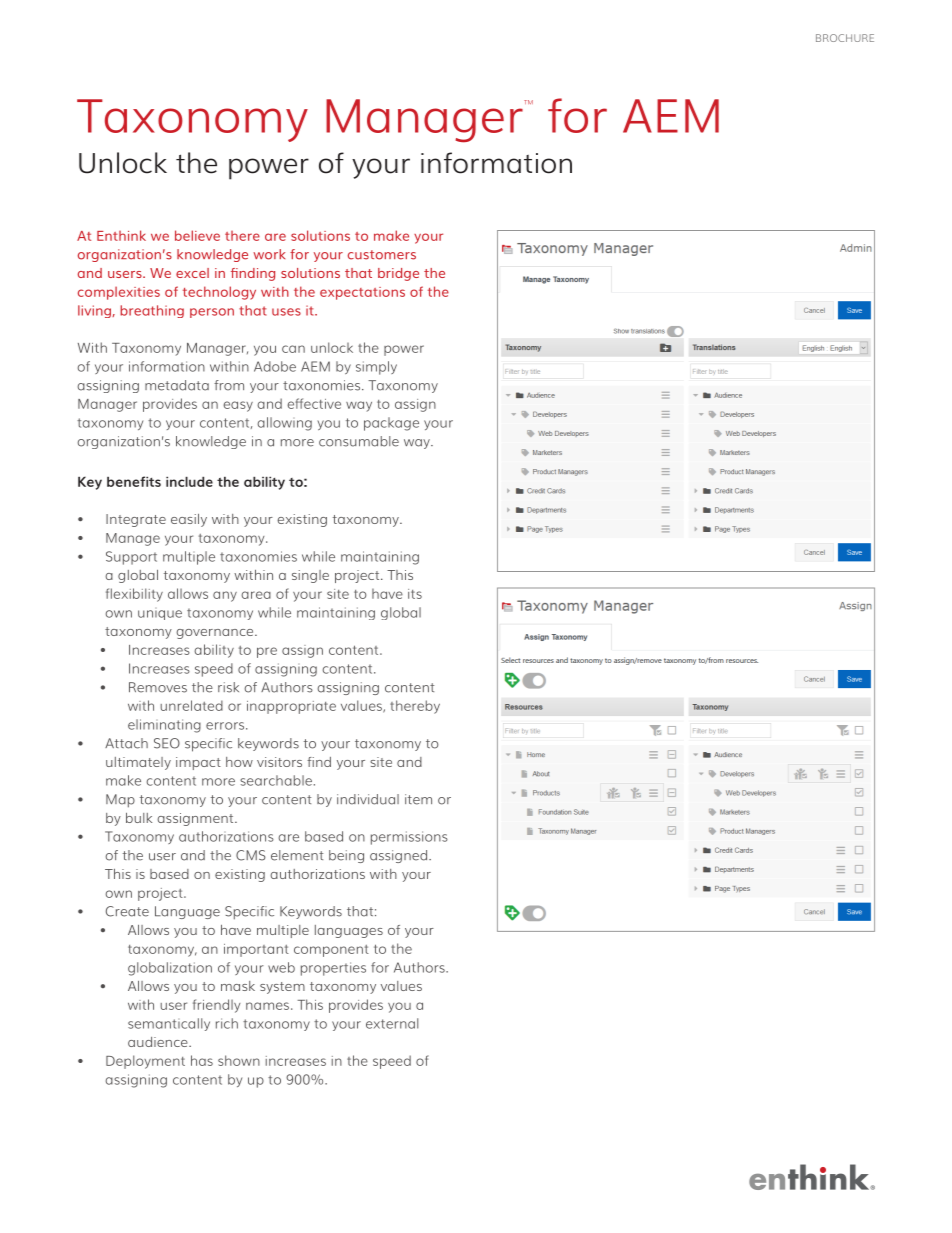  I want to click on customers, so click(382, 255).
